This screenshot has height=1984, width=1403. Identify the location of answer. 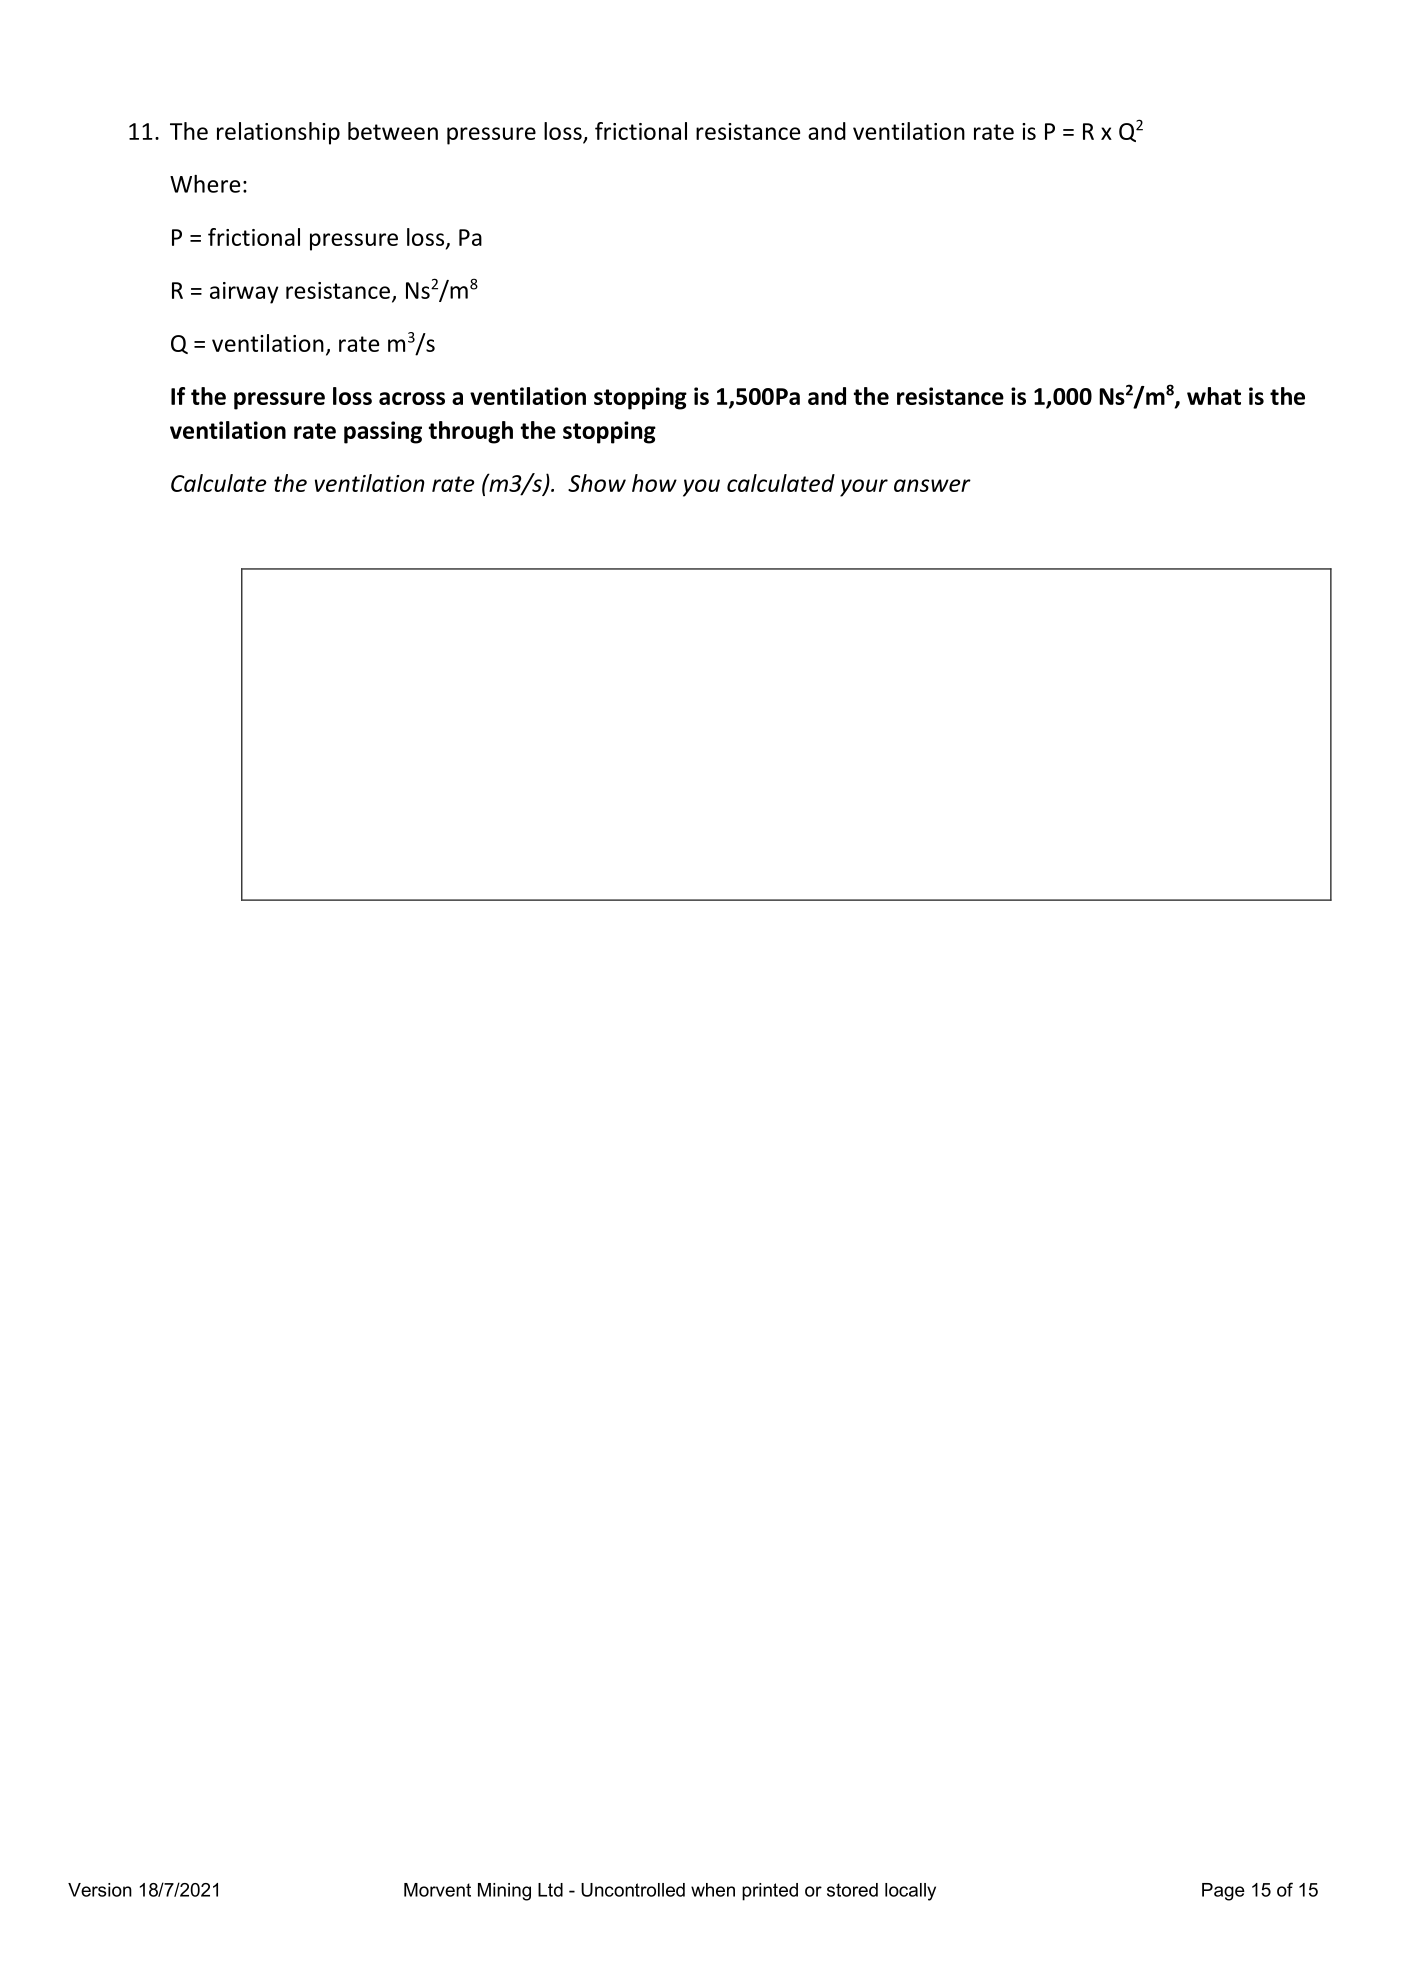
(932, 485).
